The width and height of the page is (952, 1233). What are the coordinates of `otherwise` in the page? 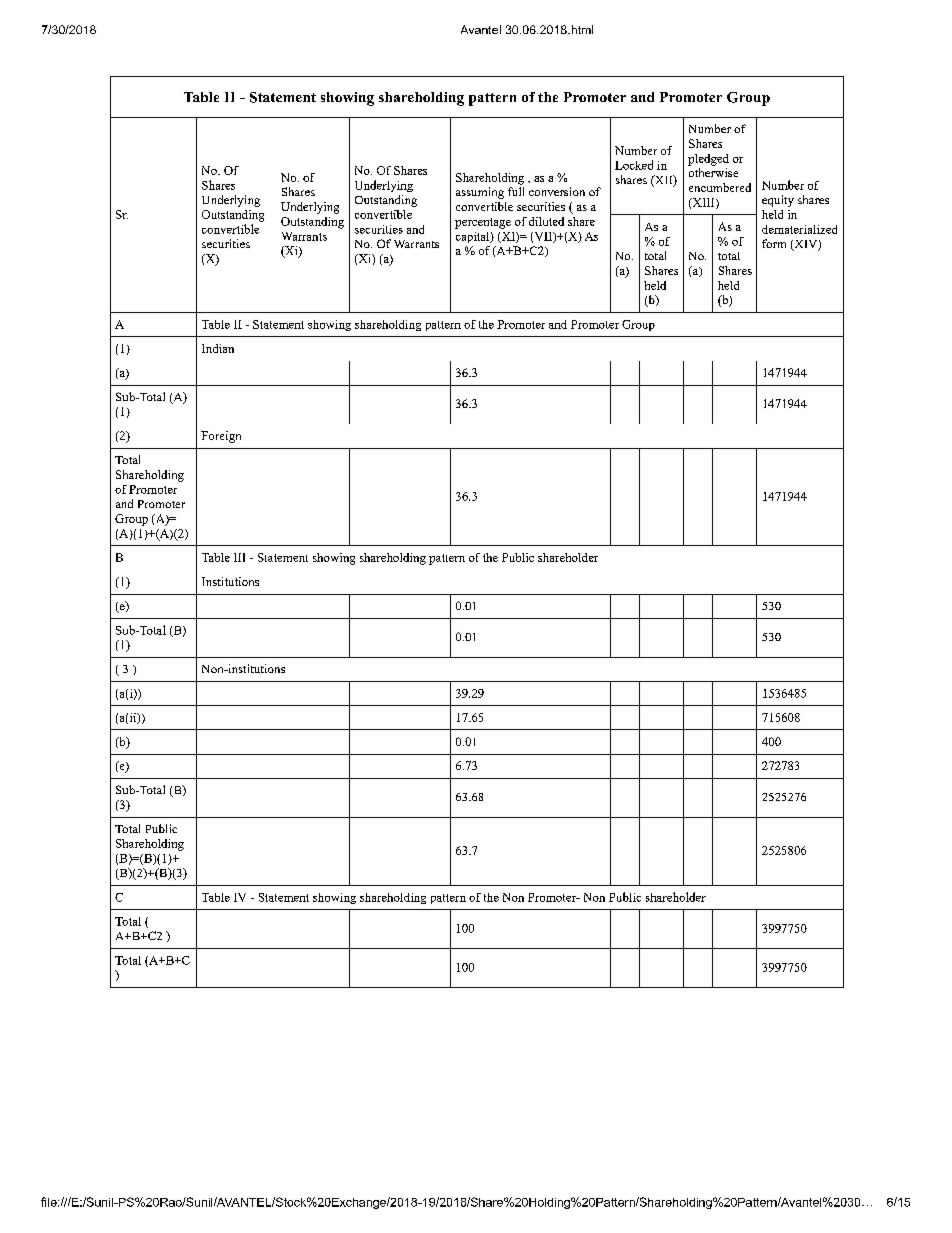 It's located at (713, 172).
